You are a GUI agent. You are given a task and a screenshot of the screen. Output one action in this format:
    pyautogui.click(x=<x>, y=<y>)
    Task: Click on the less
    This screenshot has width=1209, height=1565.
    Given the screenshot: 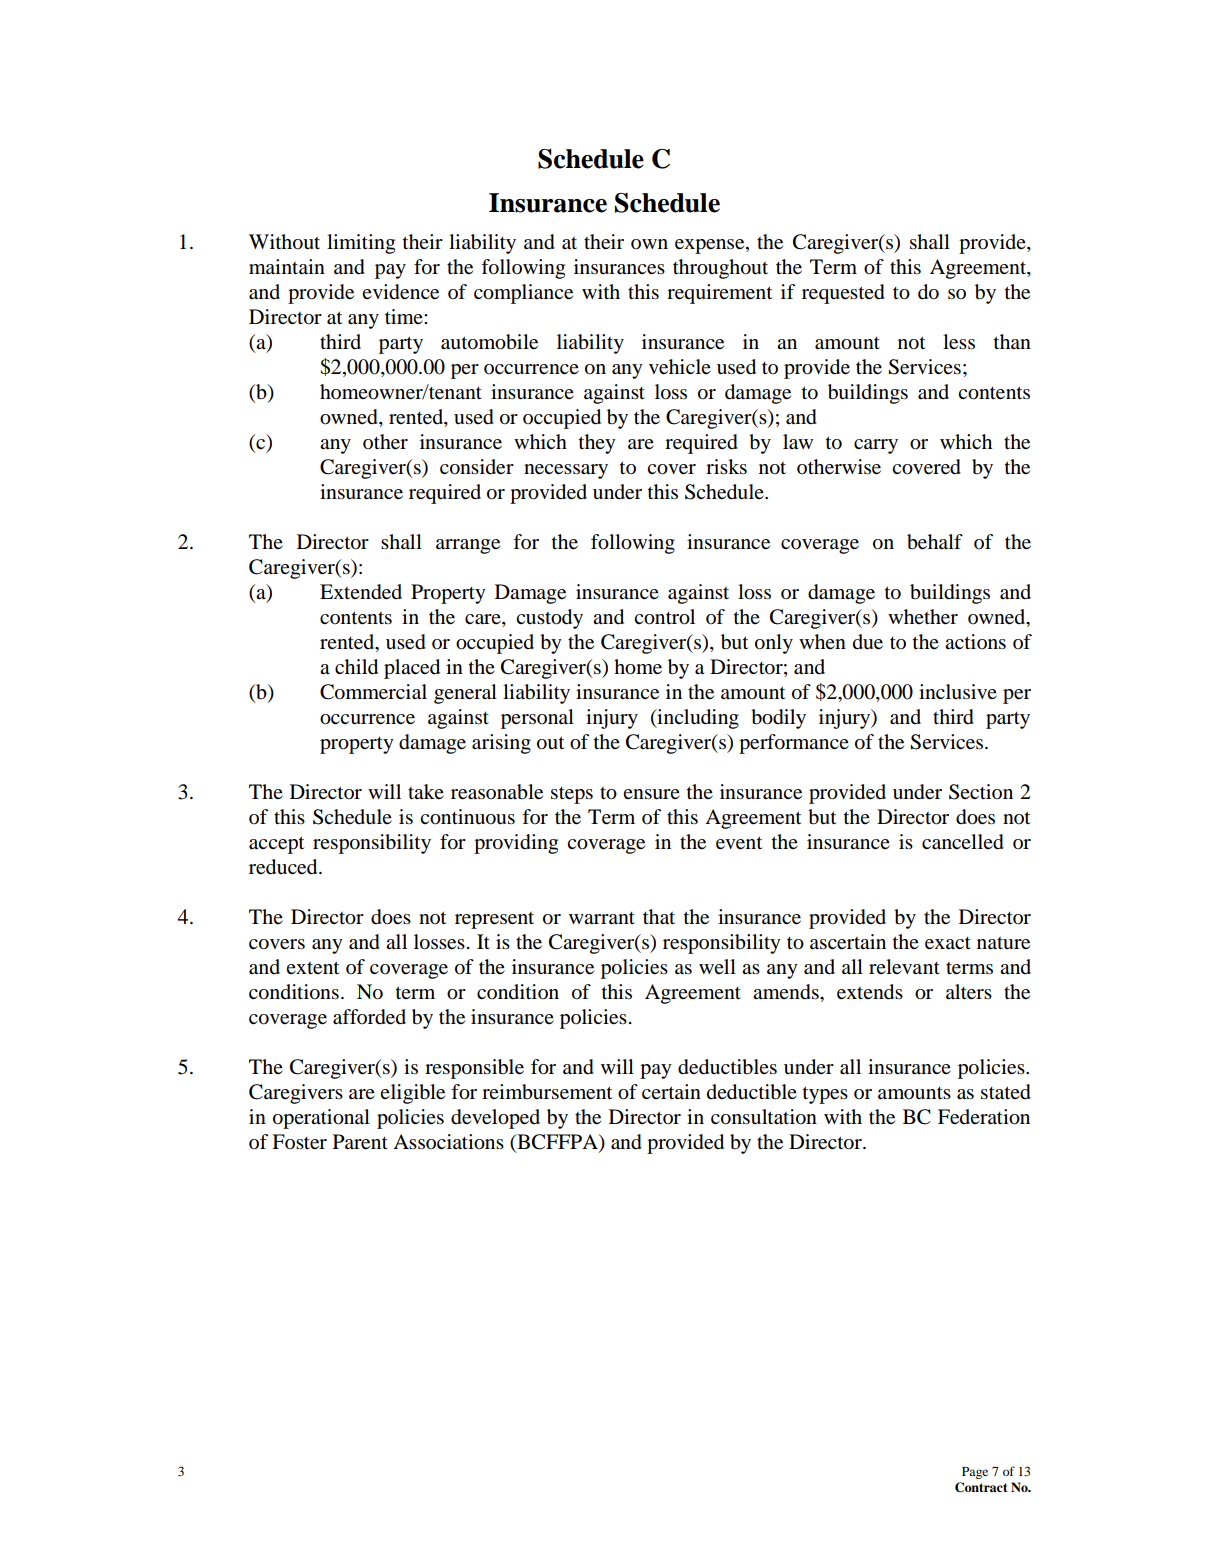 What is the action you would take?
    pyautogui.click(x=959, y=342)
